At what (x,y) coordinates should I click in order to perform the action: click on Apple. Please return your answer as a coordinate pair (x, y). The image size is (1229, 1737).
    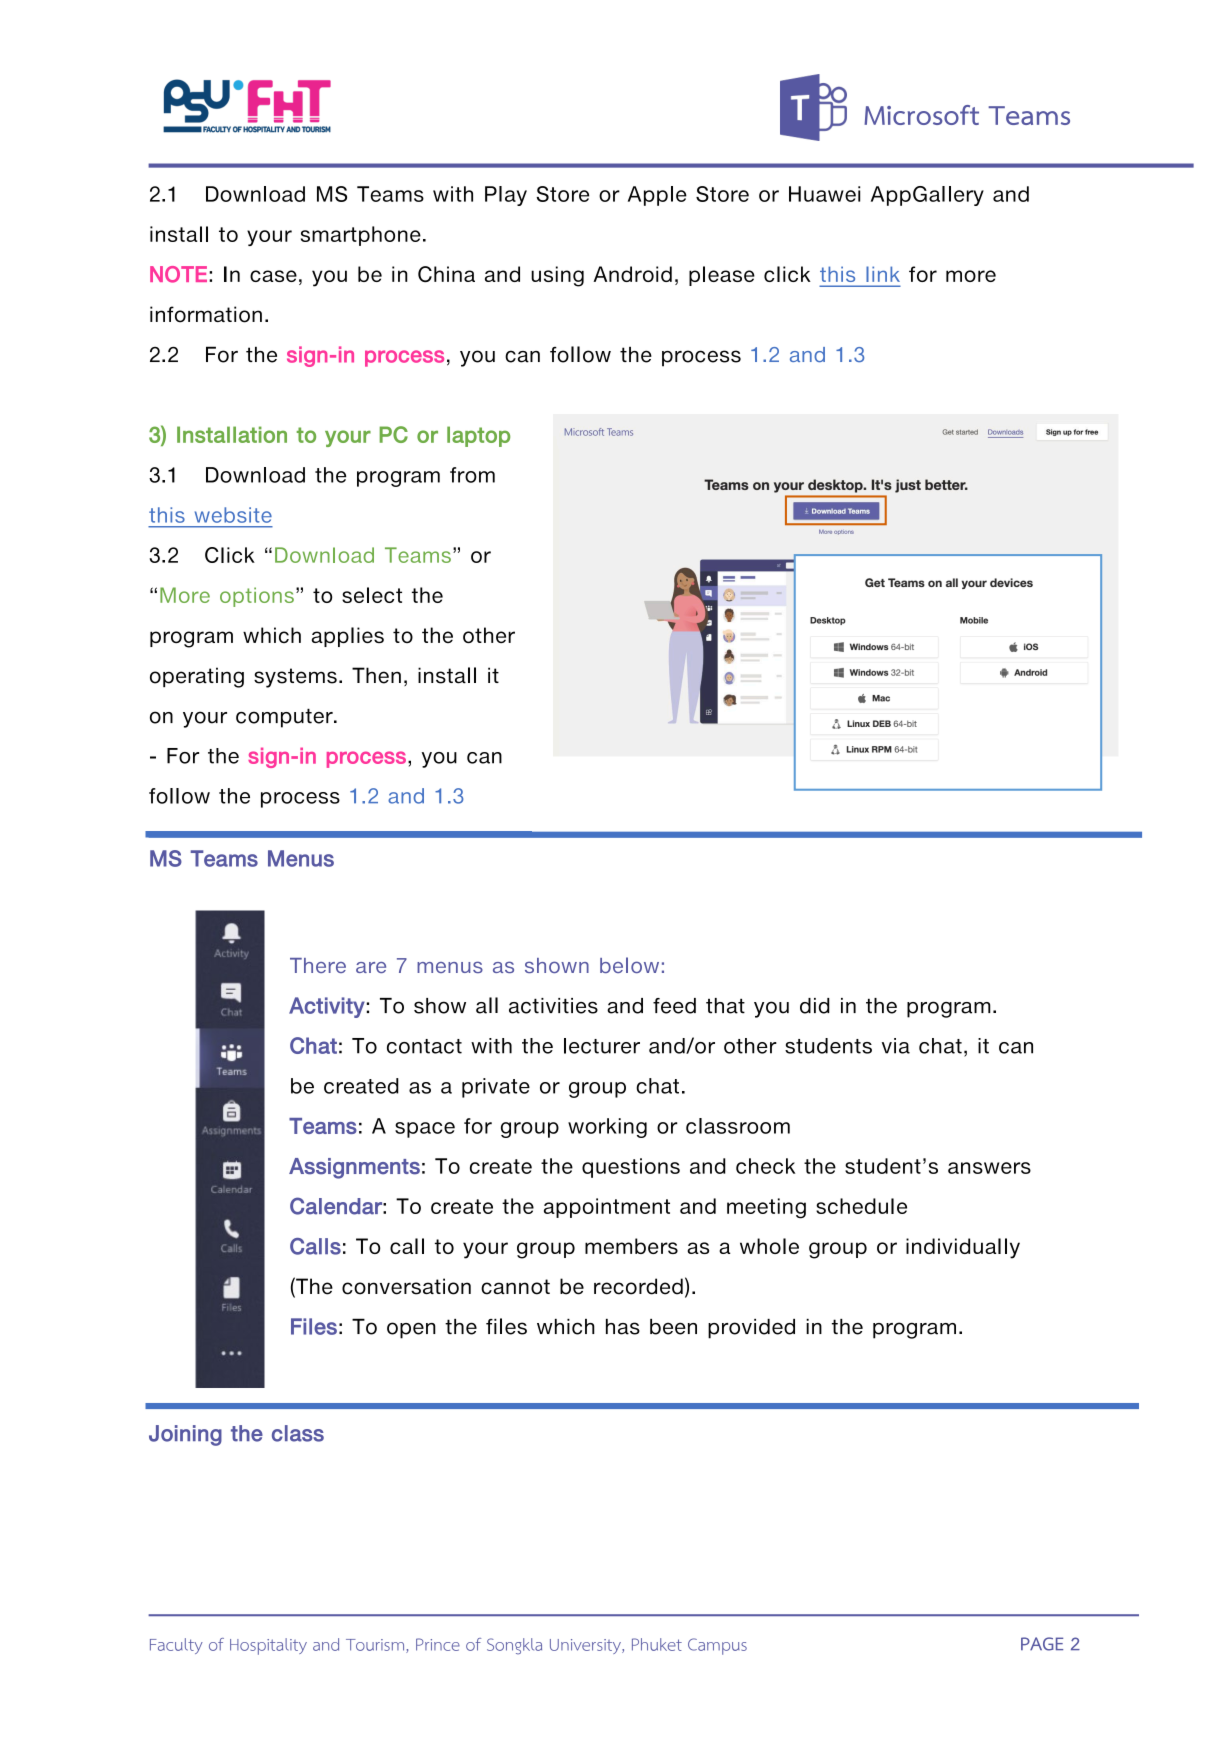
    Looking at the image, I should click on (657, 196).
